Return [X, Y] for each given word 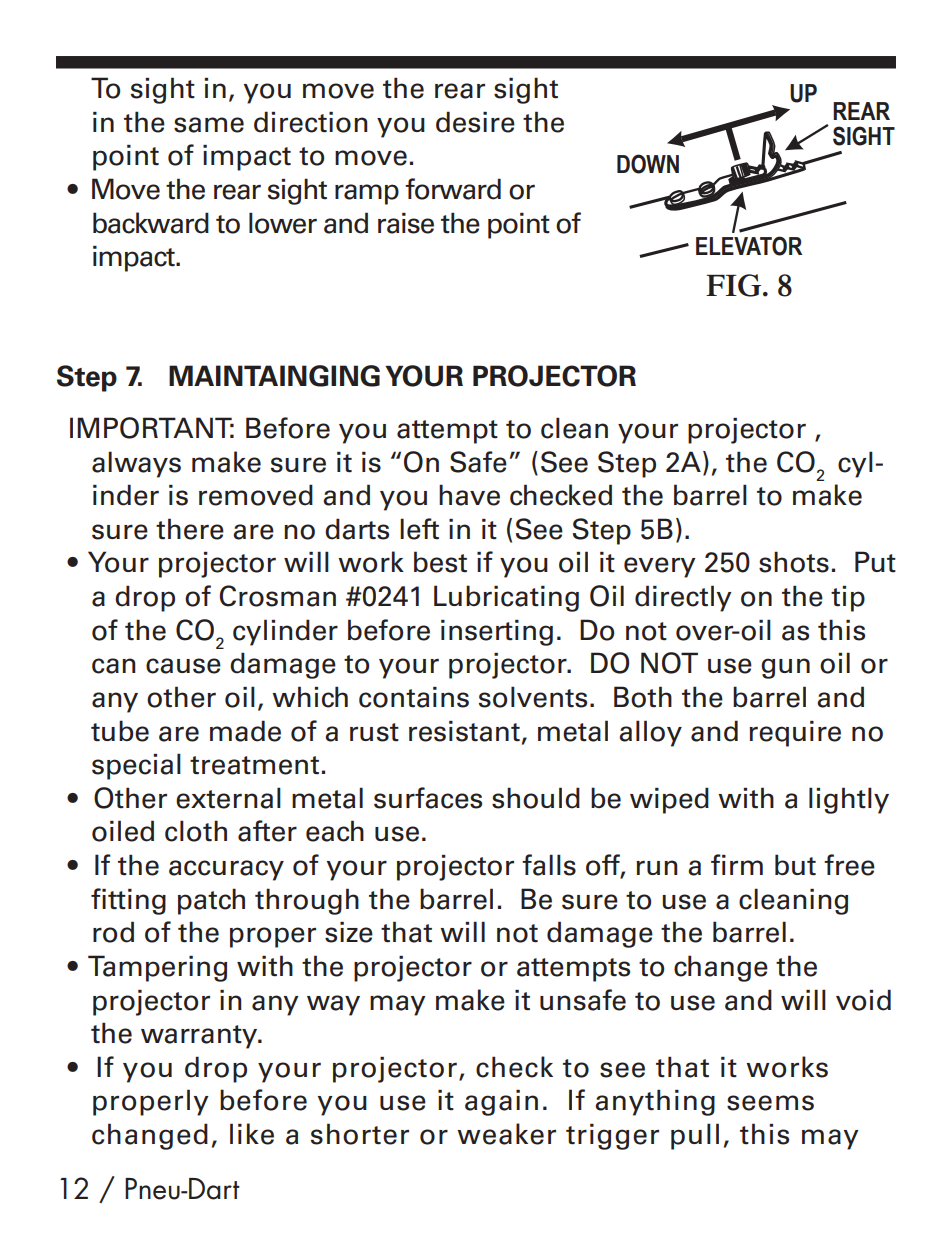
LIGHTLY [849, 800]
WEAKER [506, 1134]
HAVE [469, 495]
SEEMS [770, 1103]
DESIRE [475, 122]
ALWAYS [136, 464]
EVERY [660, 567]
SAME [209, 125]
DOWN [648, 164]
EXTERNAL [228, 798]
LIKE [252, 1134]
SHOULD [536, 798]
